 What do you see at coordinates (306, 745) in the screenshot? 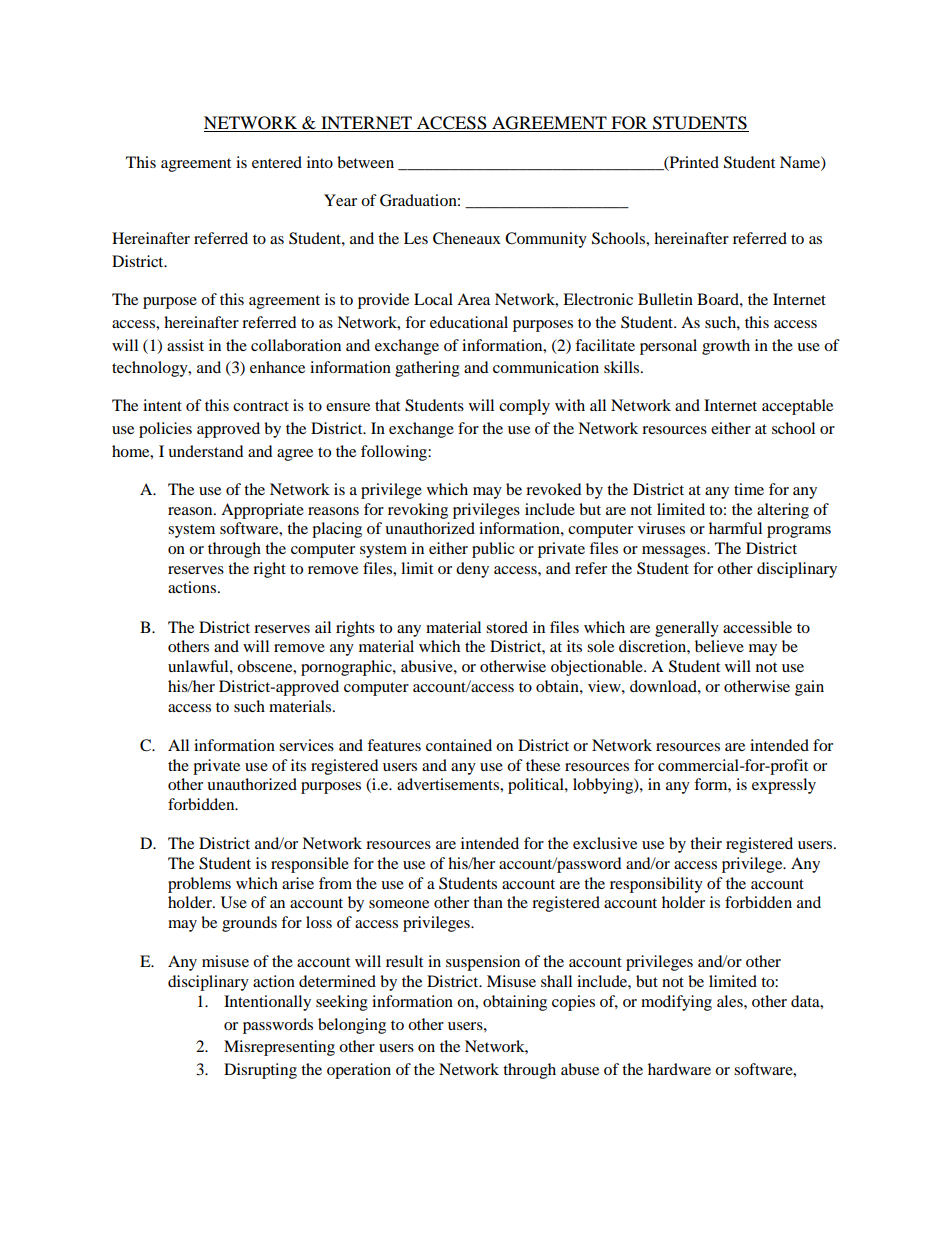
I see `services` at bounding box center [306, 745].
